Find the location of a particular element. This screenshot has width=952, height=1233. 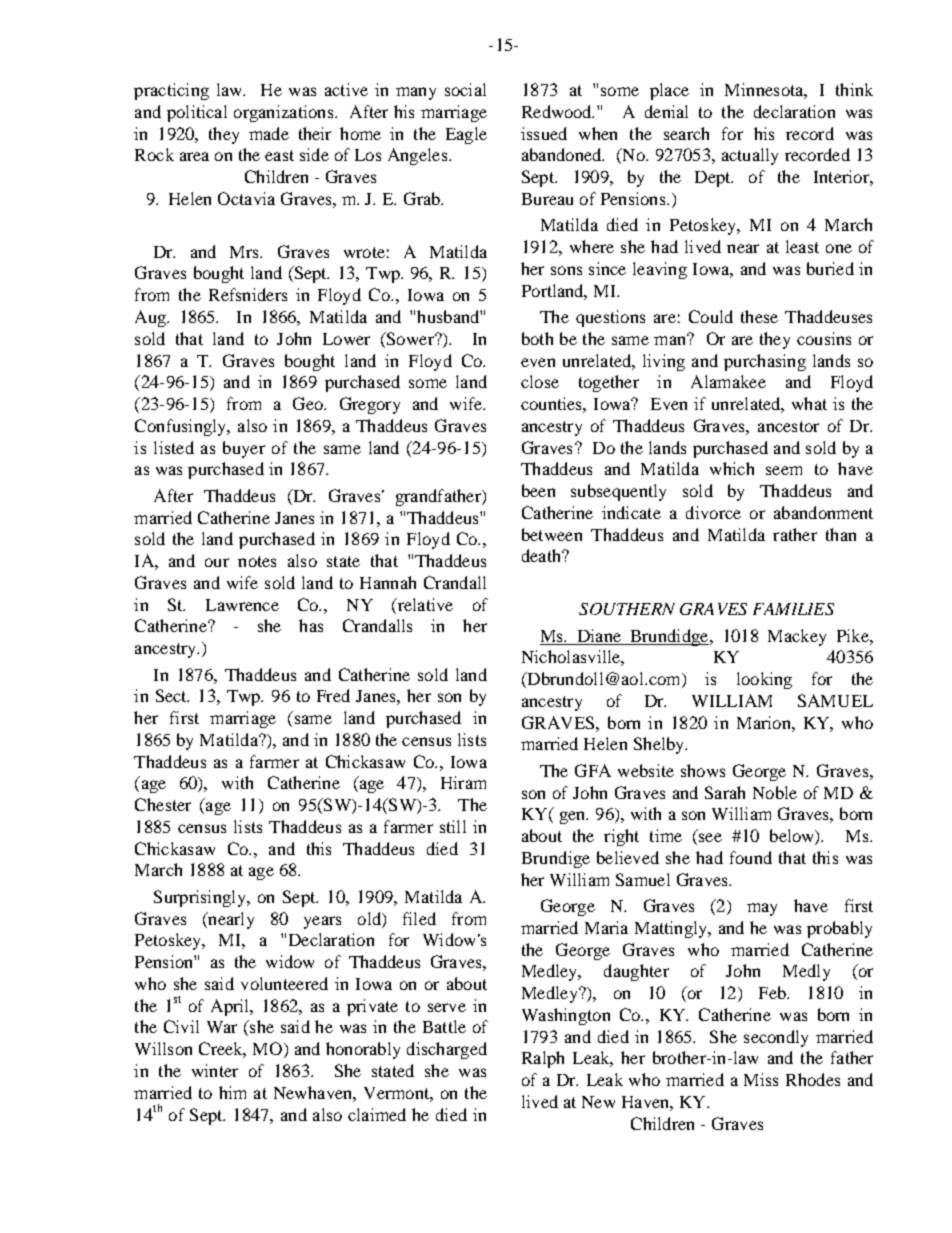

Lawrence is located at coordinates (242, 605).
